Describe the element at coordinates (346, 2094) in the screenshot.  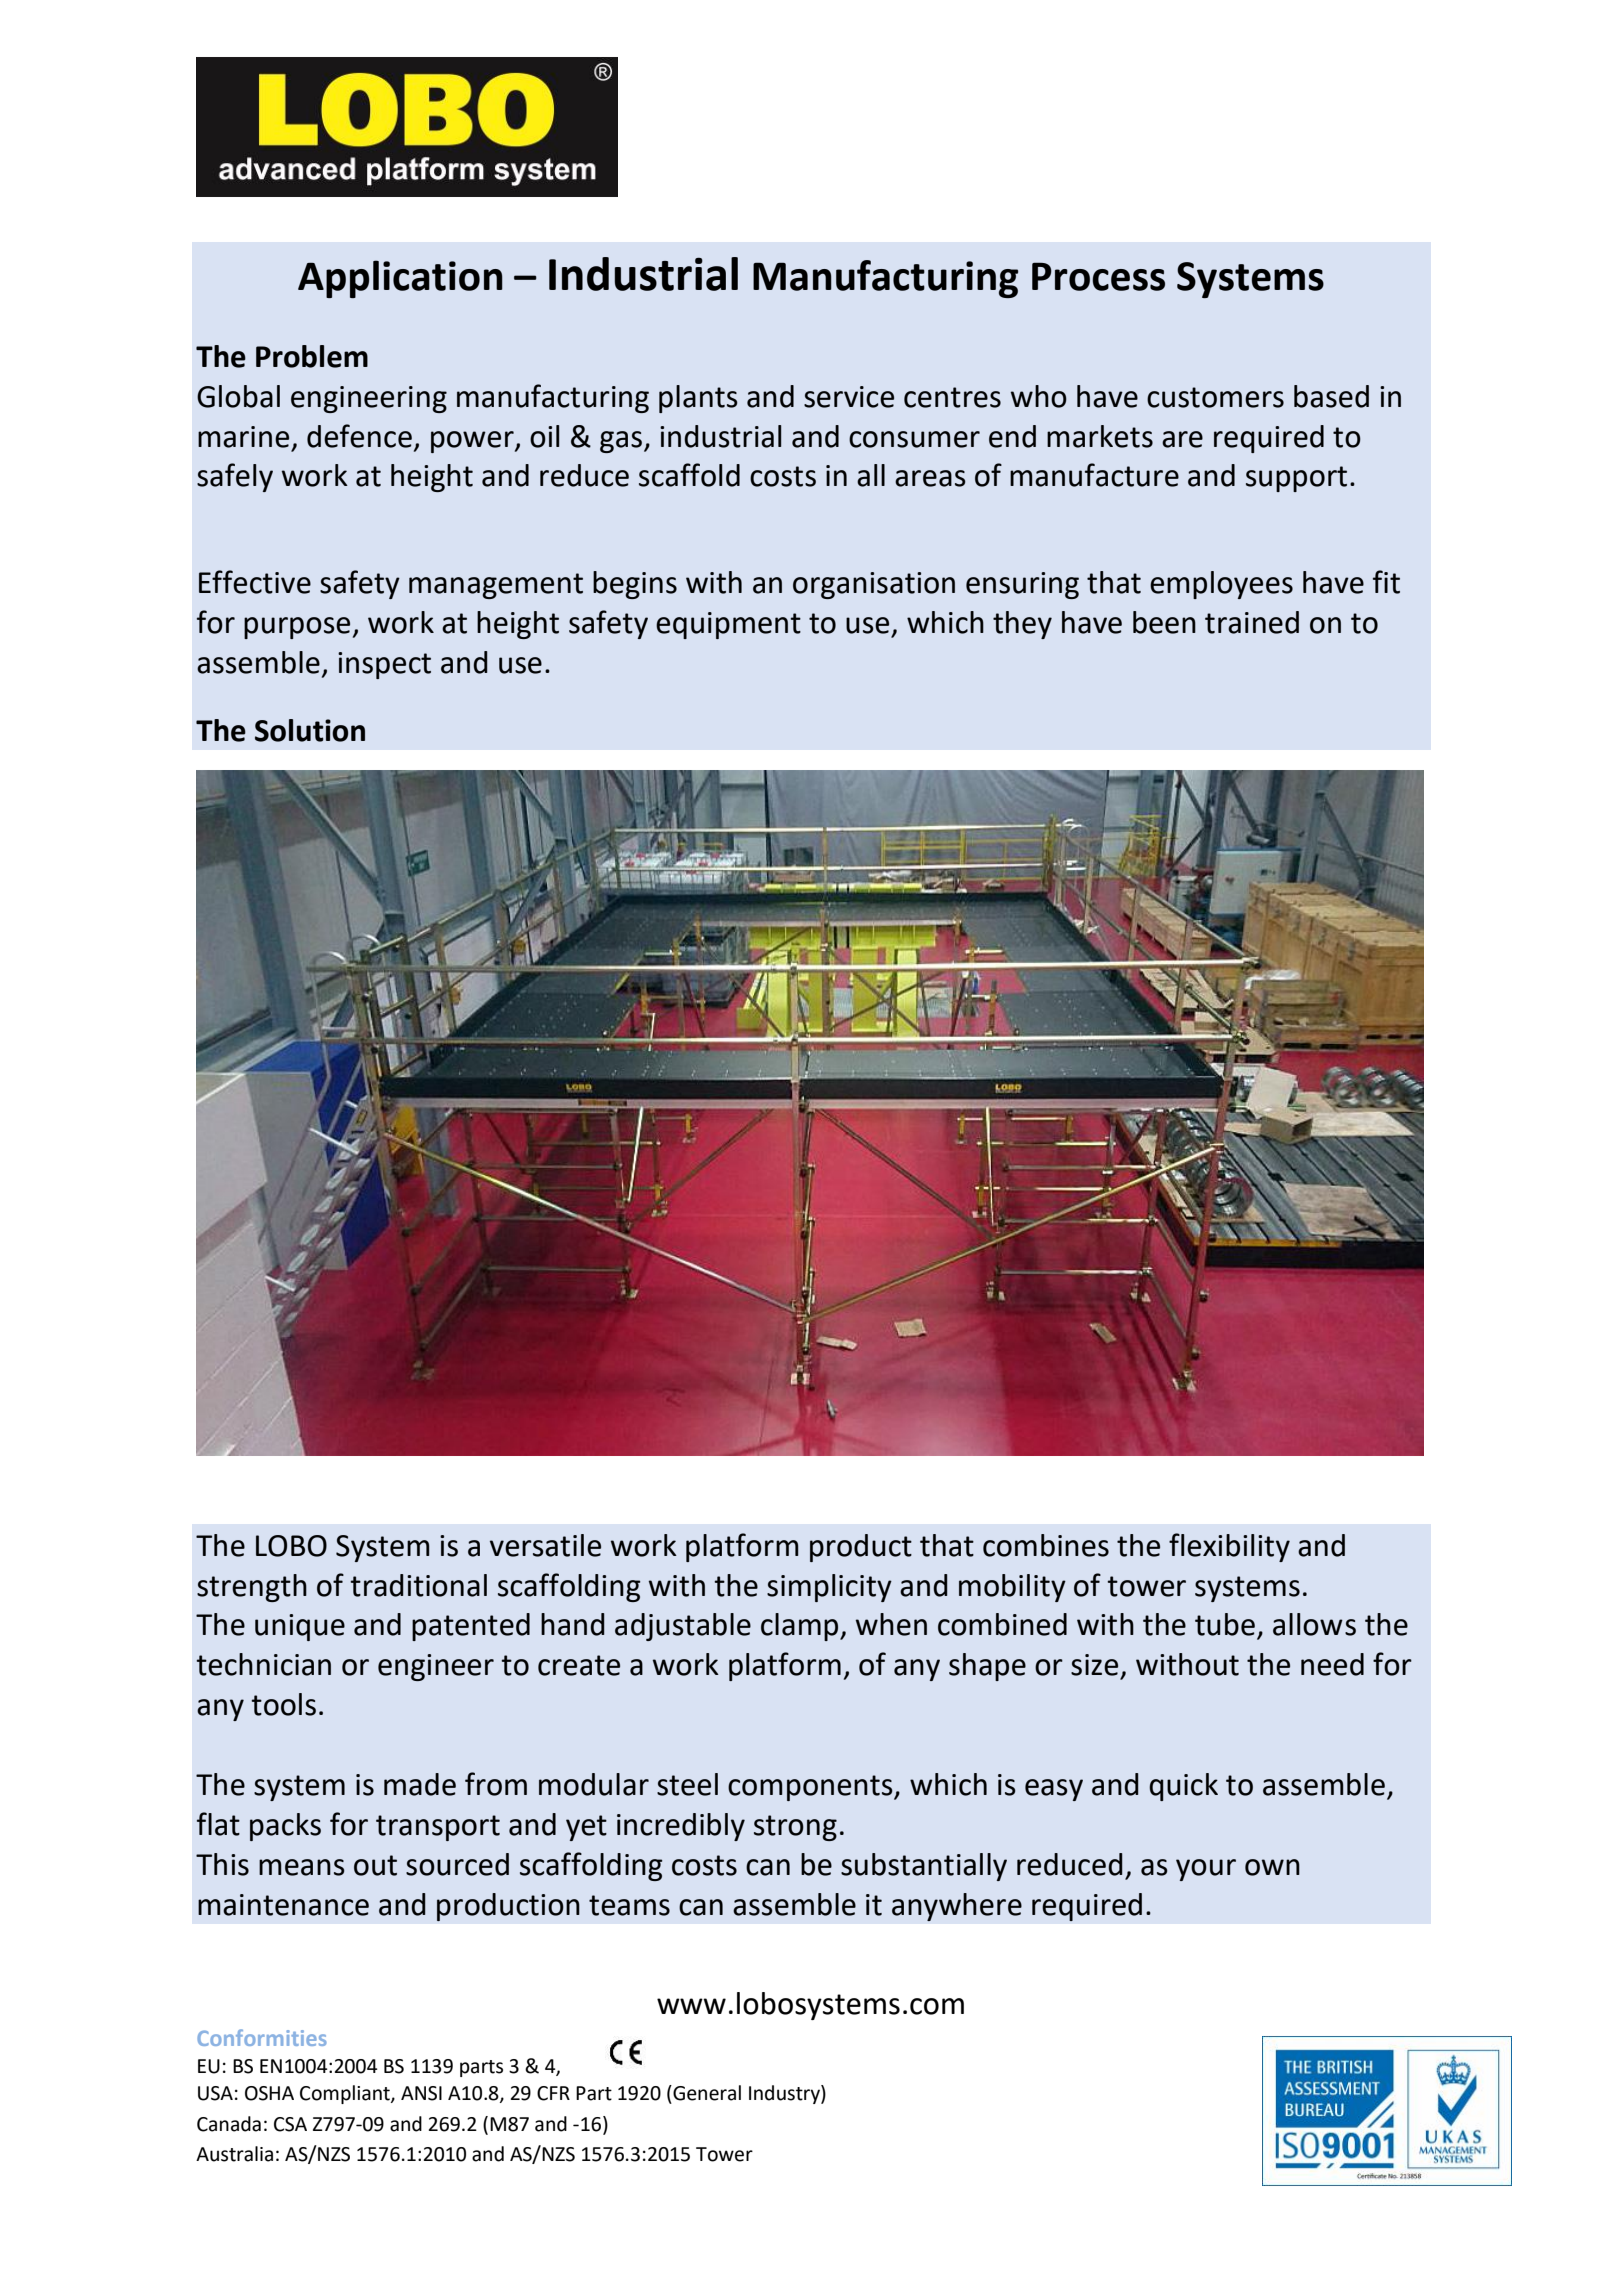
I see `Compliant` at that location.
